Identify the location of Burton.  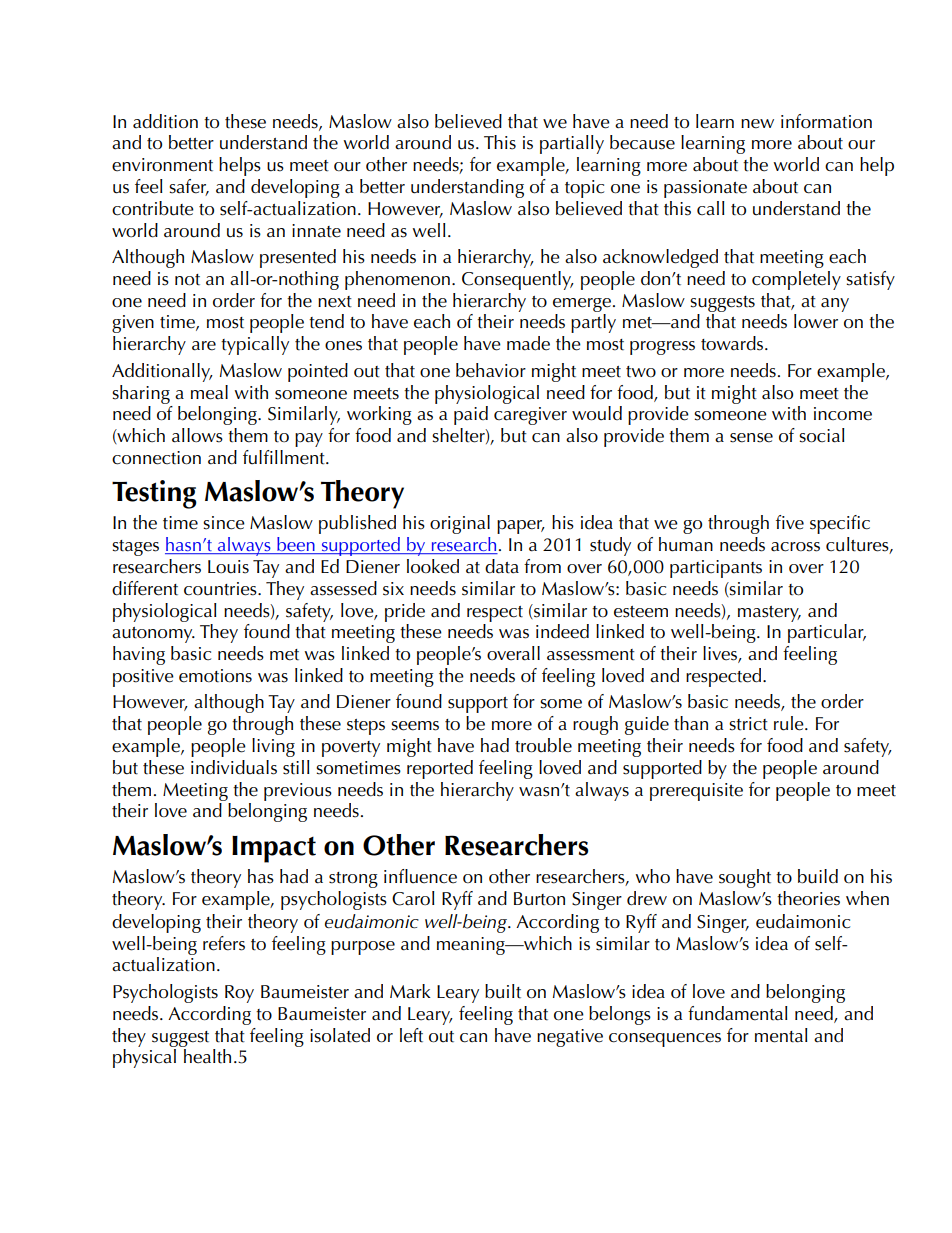
(539, 899).
